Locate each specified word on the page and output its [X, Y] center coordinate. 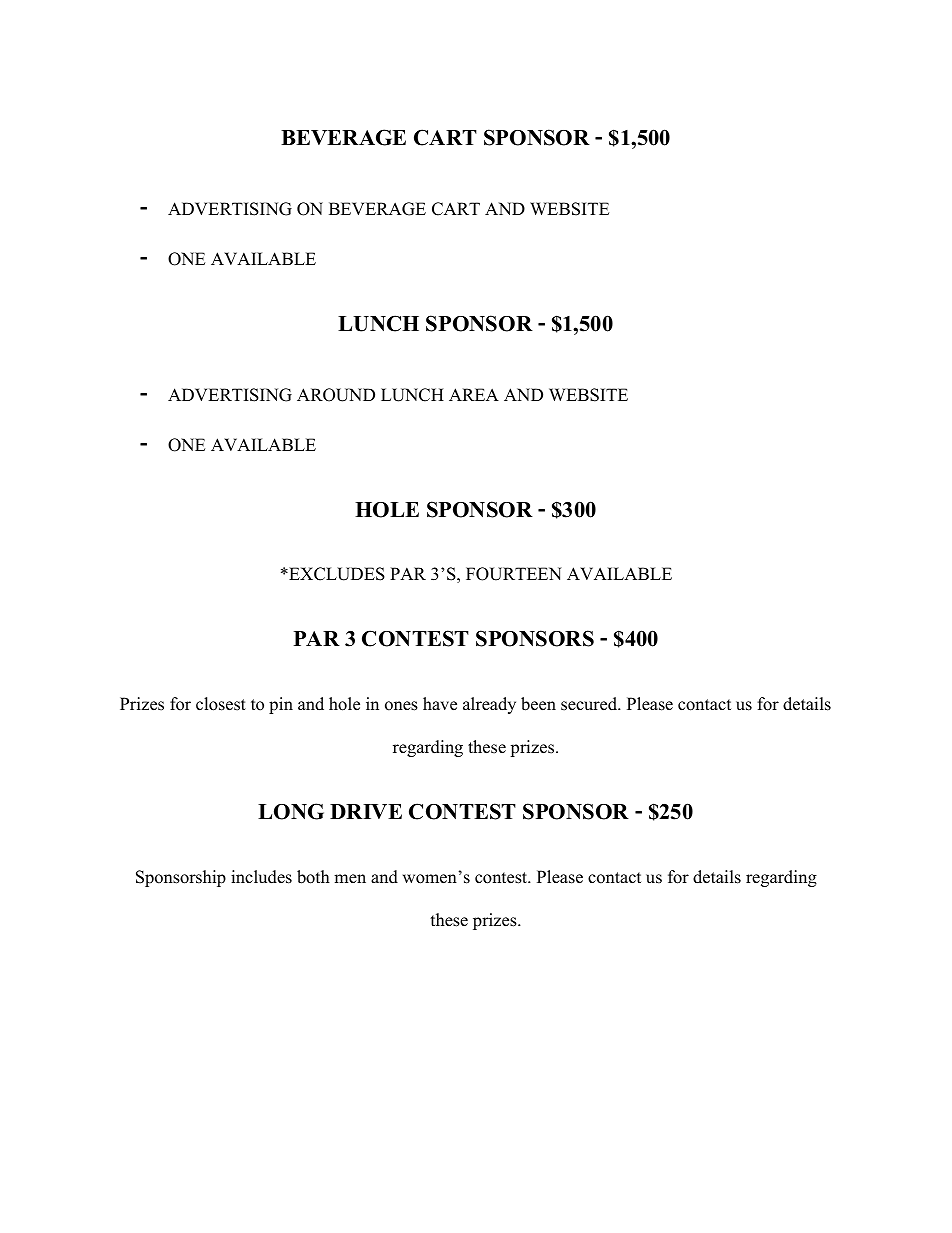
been [538, 704]
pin [281, 705]
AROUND [336, 395]
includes [261, 877]
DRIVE [366, 811]
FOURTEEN [514, 574]
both [313, 877]
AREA [474, 394]
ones [401, 706]
